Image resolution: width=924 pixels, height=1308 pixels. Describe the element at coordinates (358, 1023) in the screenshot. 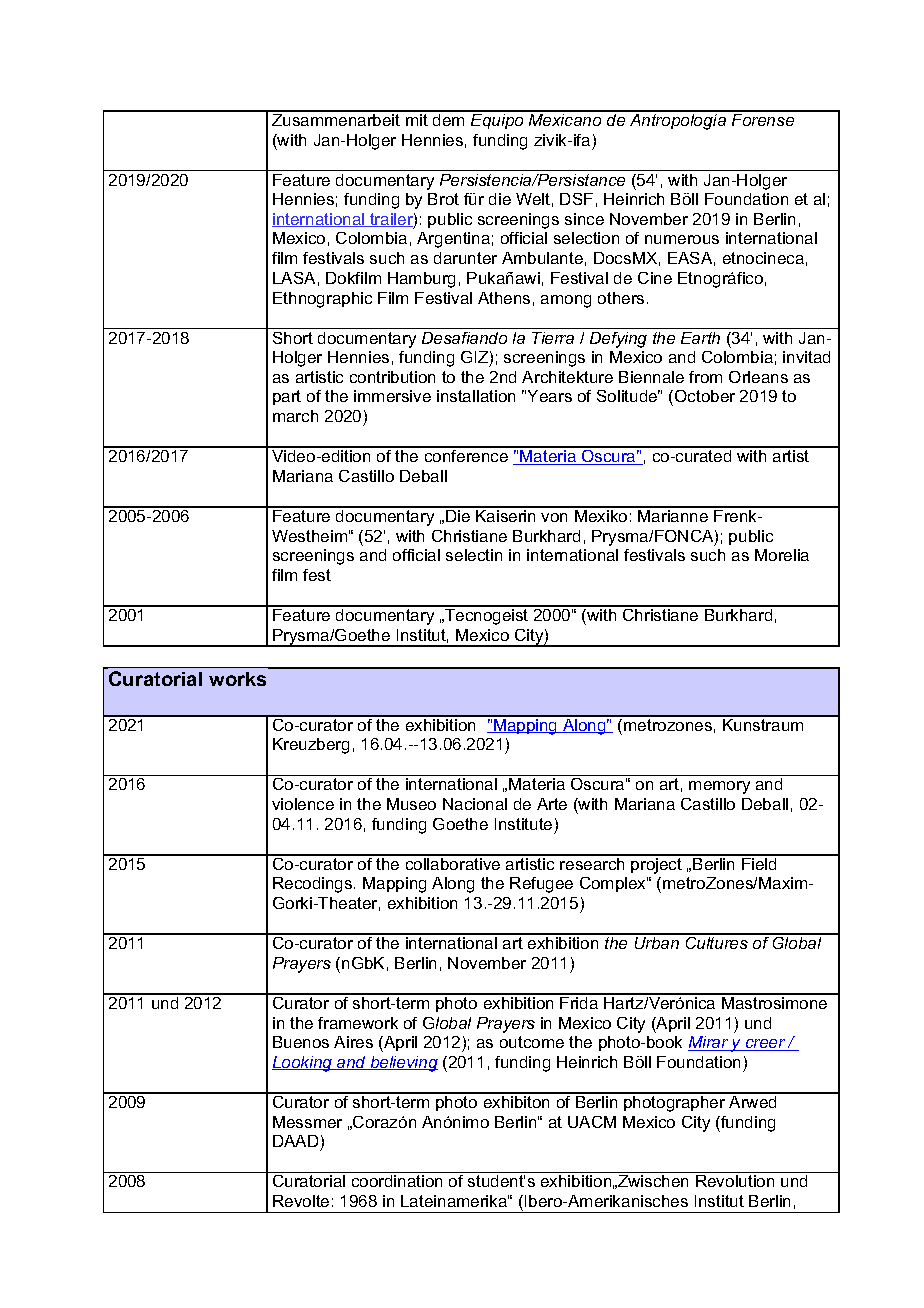

I see `framework` at that location.
